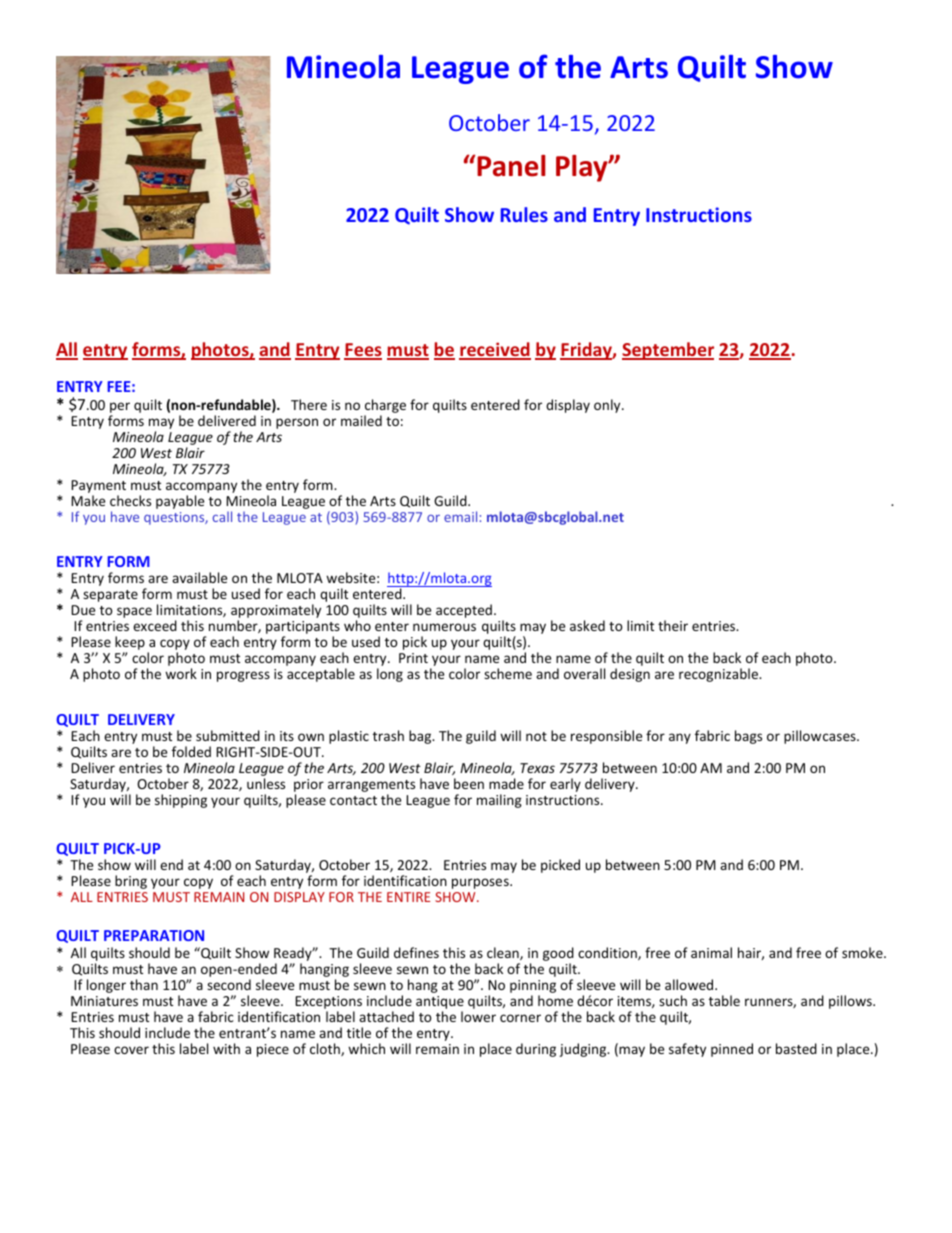 The image size is (952, 1233). I want to click on exceed, so click(155, 625).
